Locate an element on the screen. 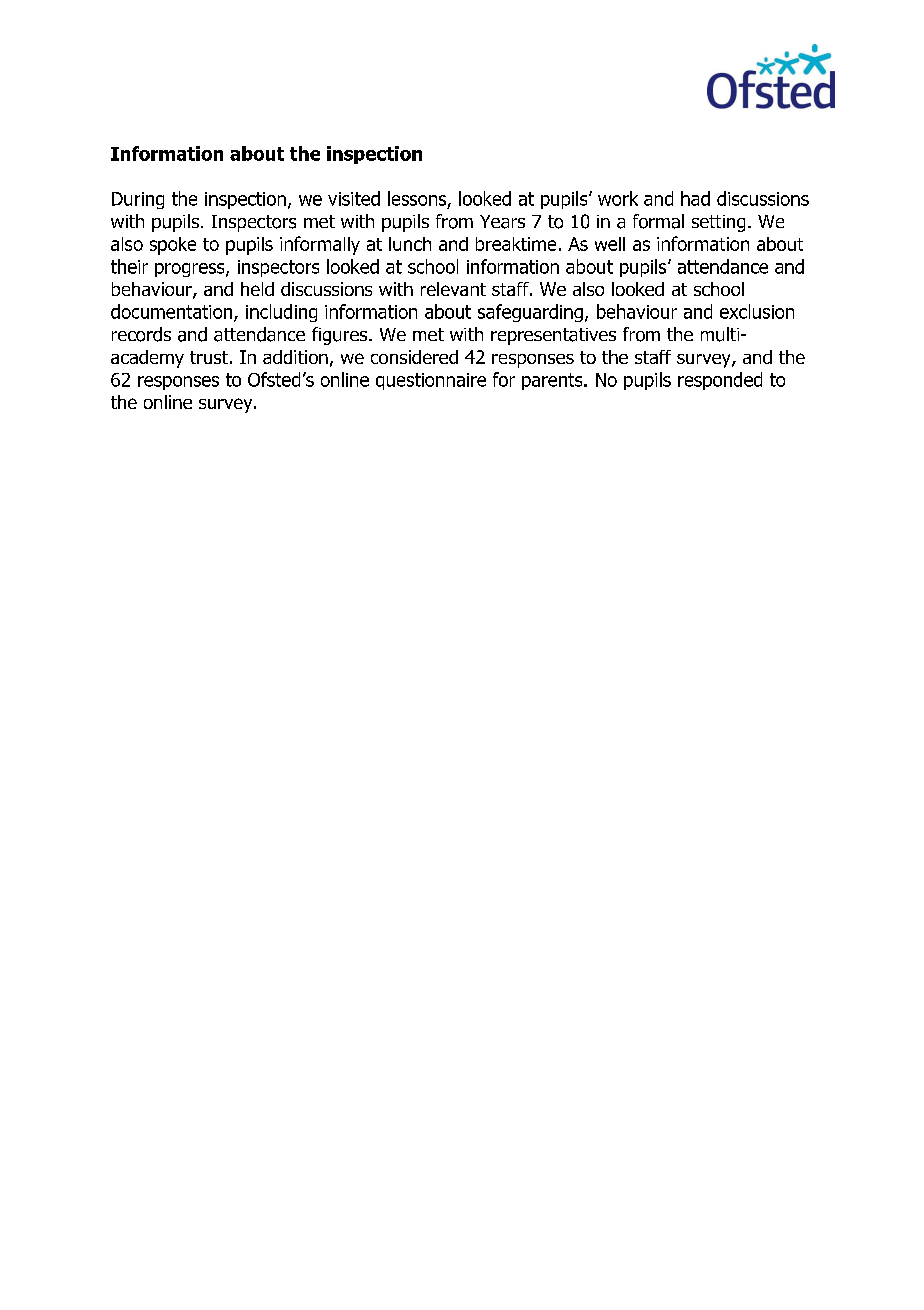 The image size is (924, 1310). addition is located at coordinates (295, 357).
